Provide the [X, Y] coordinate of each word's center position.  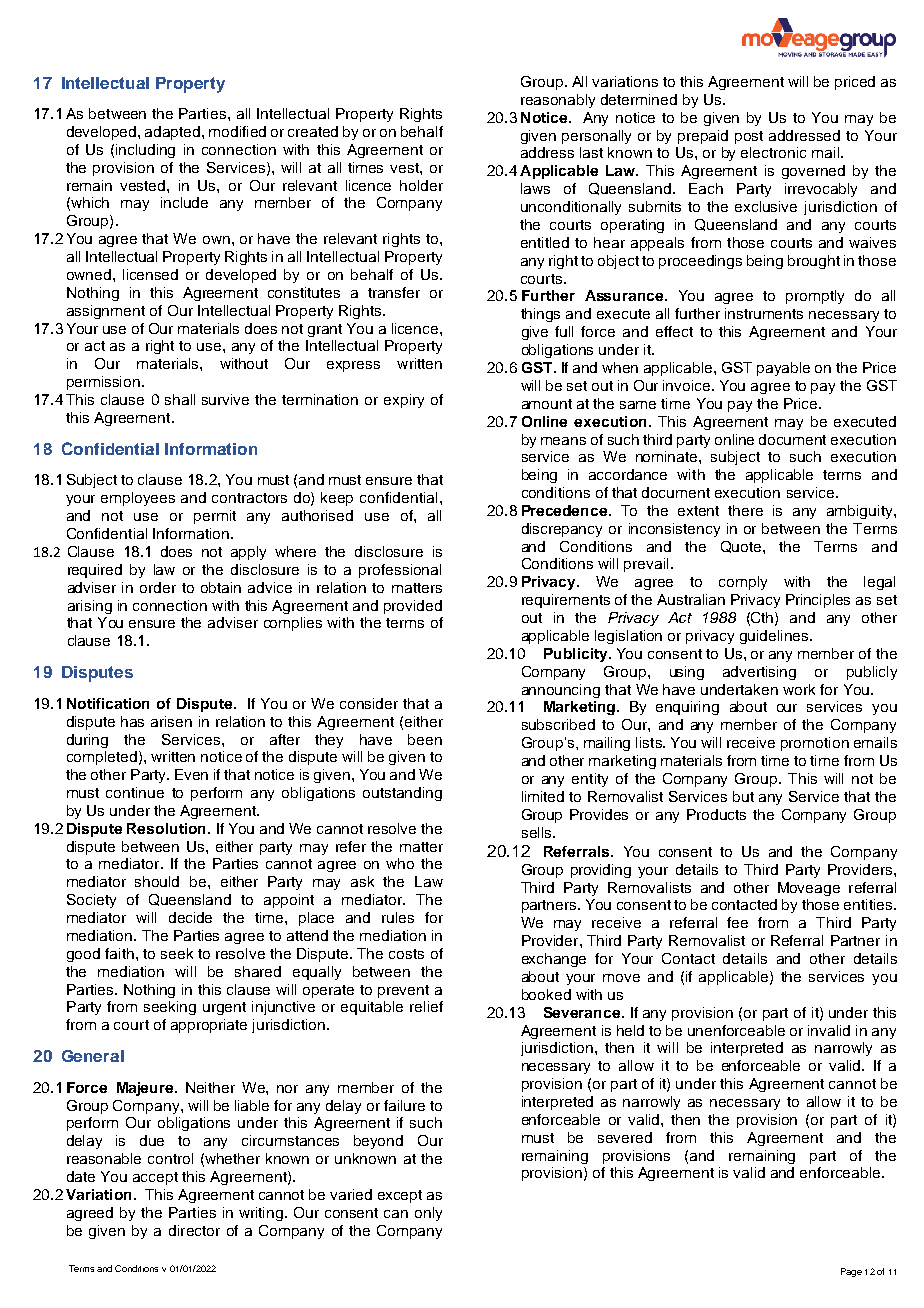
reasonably [558, 101]
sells [538, 832]
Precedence [566, 510]
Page [851, 1272]
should [157, 881]
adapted [174, 133]
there [745, 510]
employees [138, 499]
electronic [773, 152]
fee [737, 922]
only [428, 1214]
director [194, 1230]
